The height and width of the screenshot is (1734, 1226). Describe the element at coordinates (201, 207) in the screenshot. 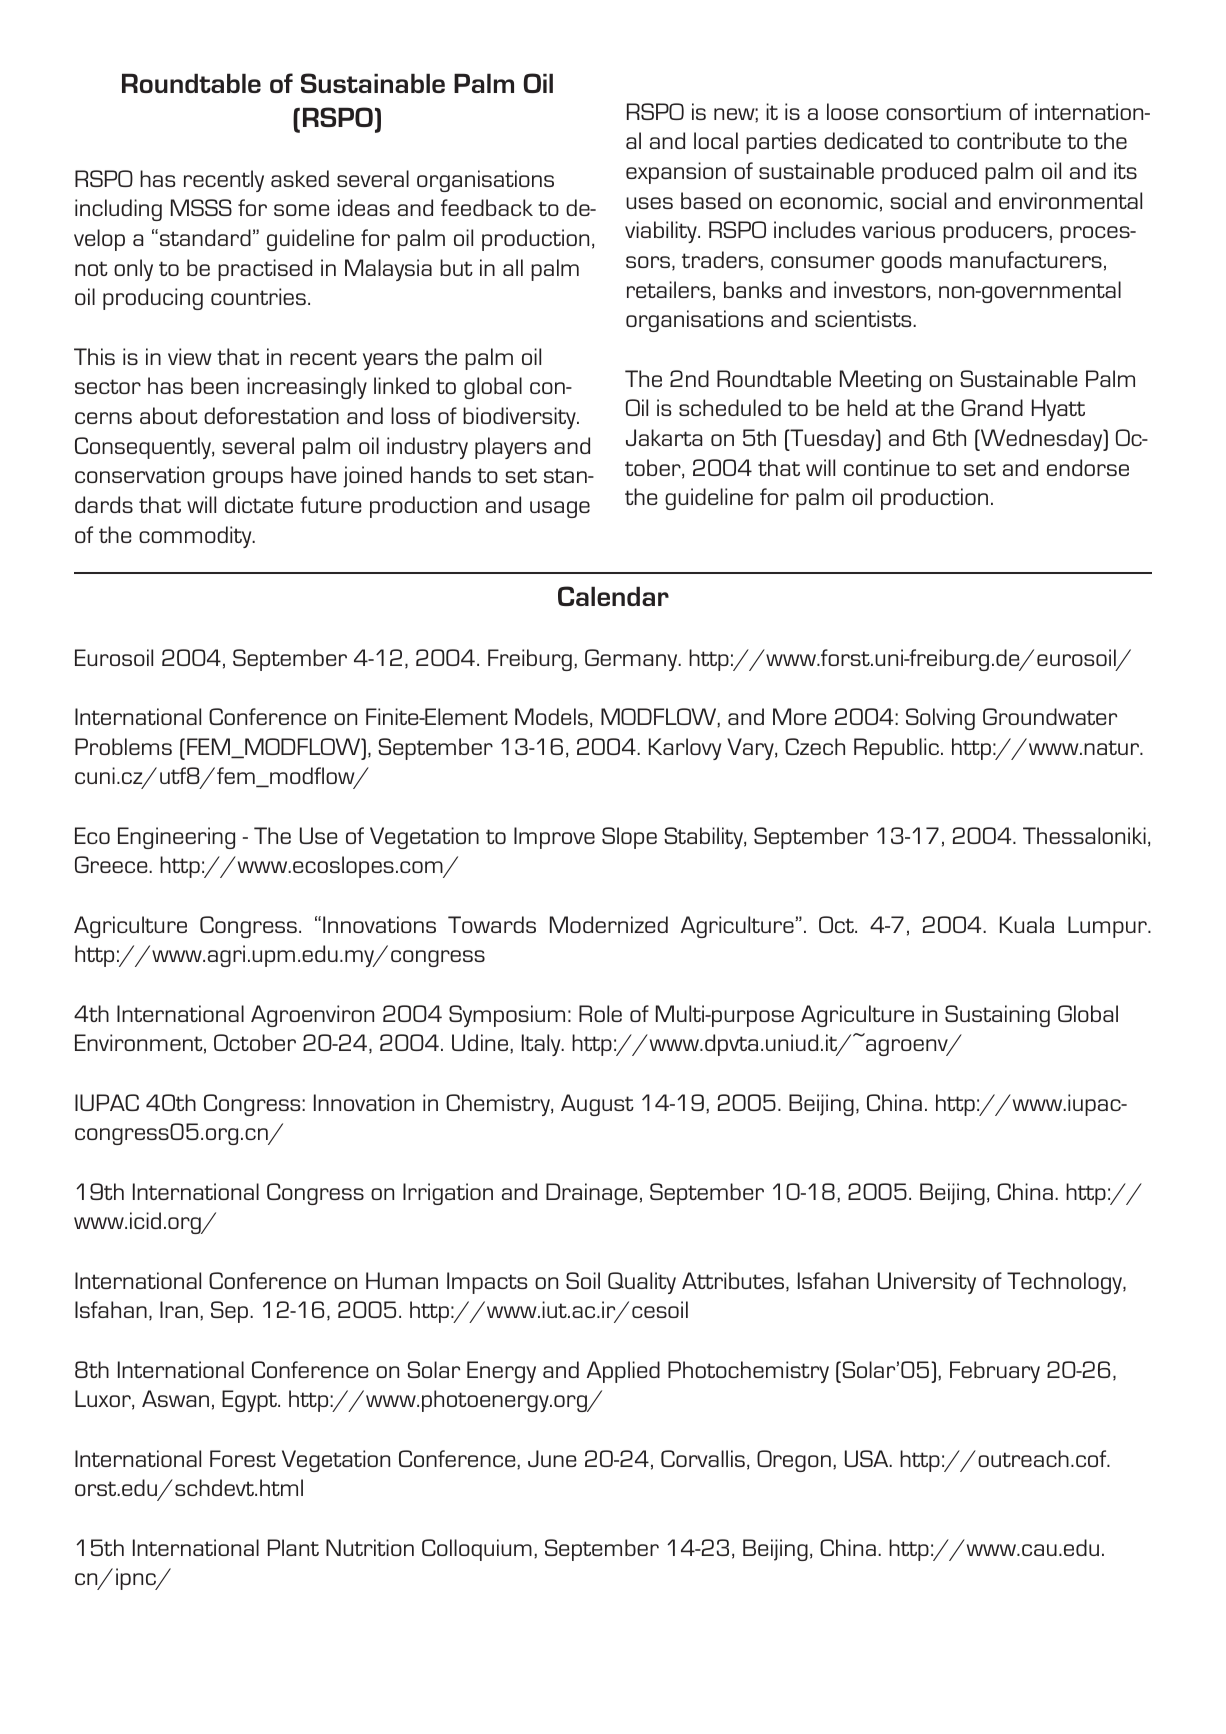

I see `MSSS` at that location.
